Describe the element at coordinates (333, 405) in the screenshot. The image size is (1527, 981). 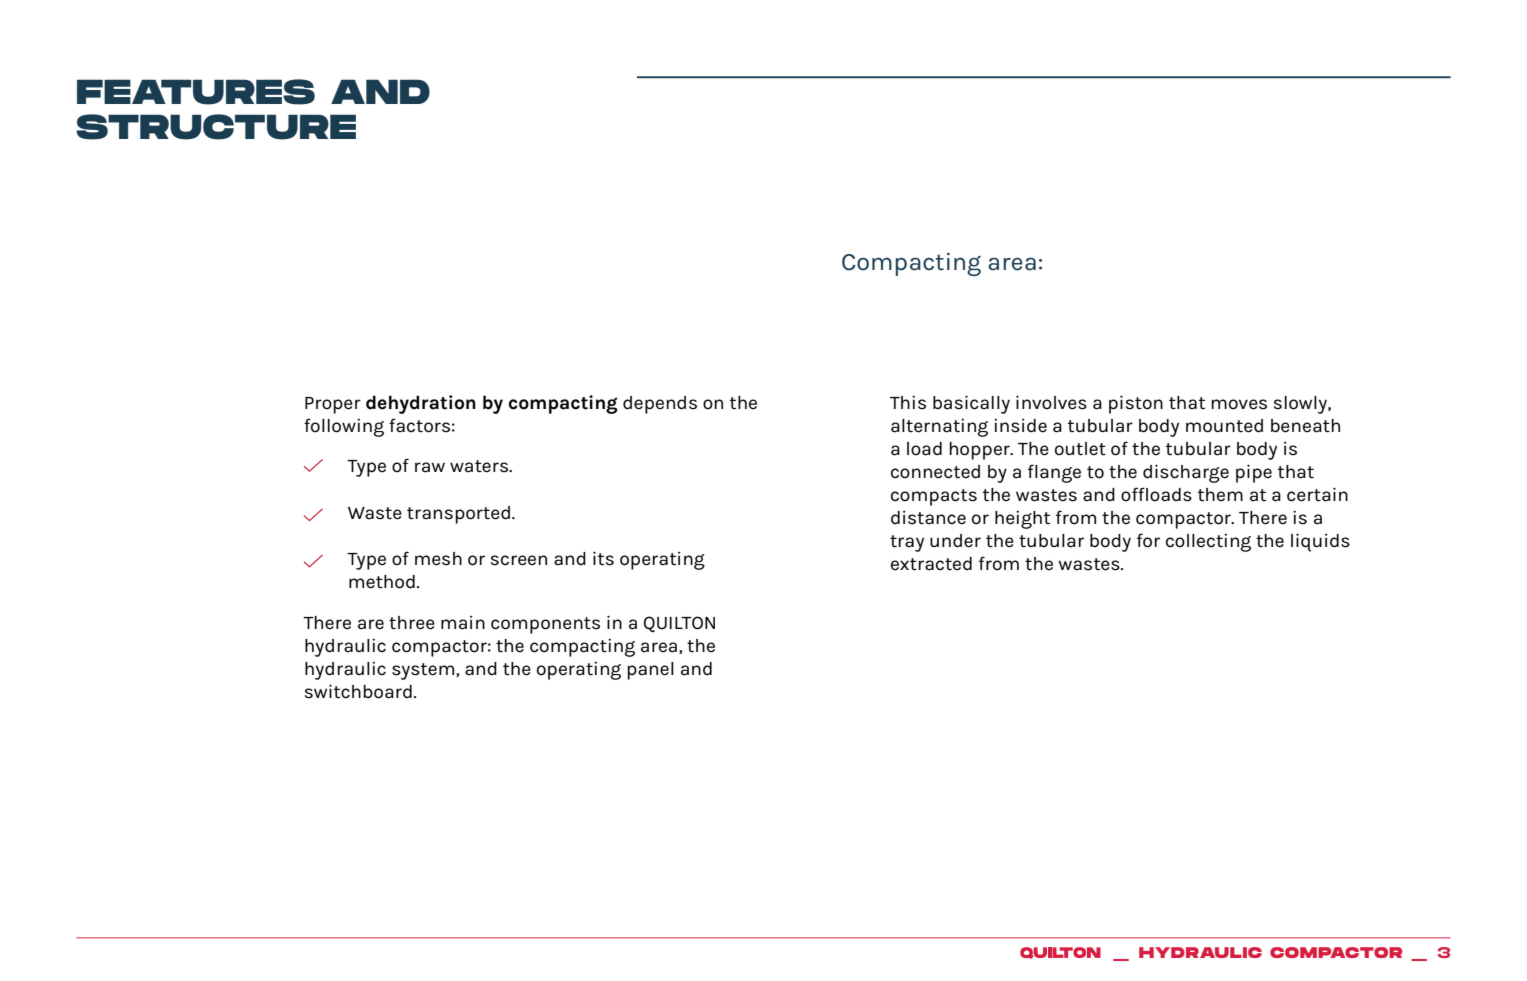
I see `Proper` at that location.
